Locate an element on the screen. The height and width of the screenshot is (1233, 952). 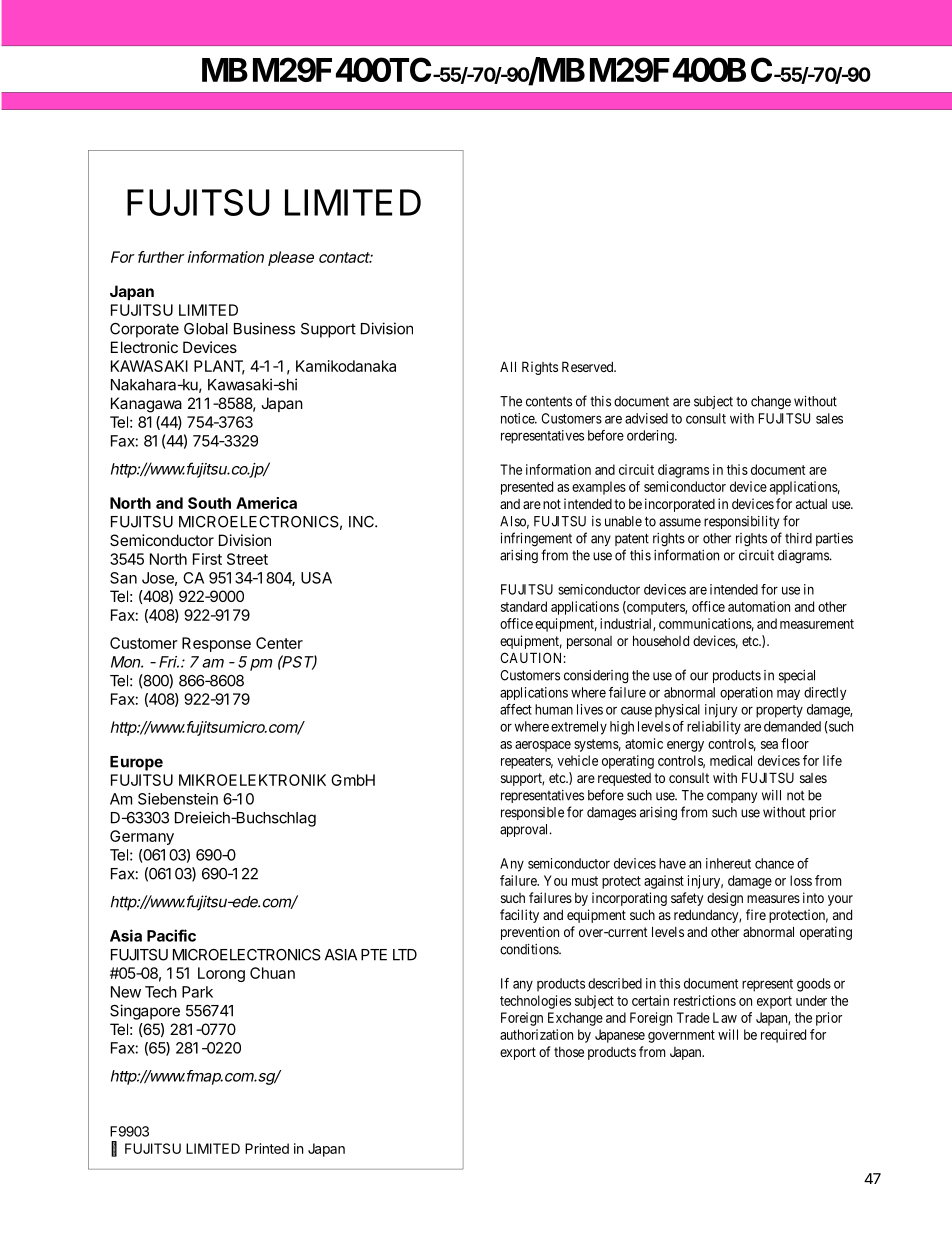
Pacific is located at coordinates (171, 935).
